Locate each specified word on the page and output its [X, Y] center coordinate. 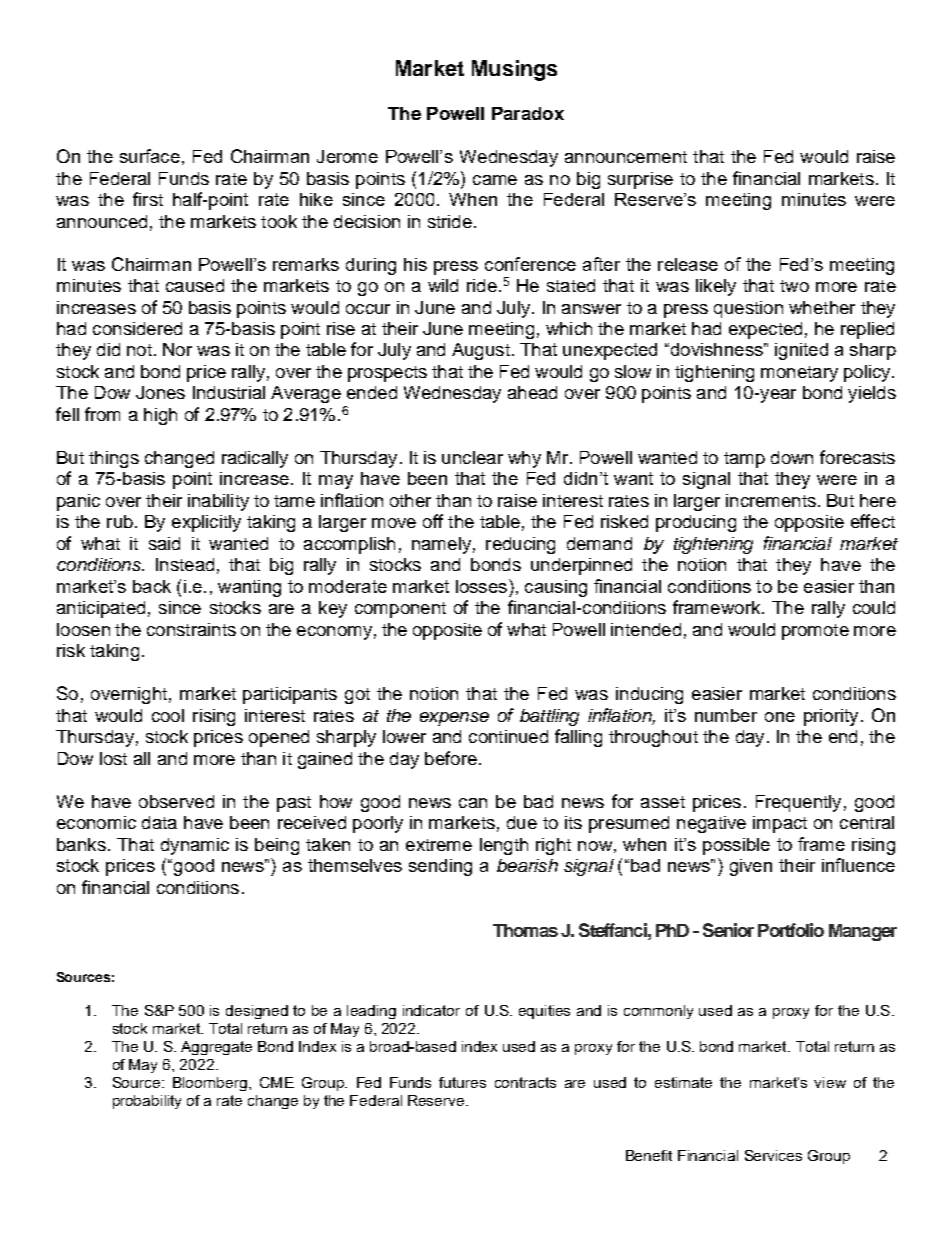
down [792, 457]
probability [147, 1102]
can [473, 803]
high [160, 416]
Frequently [798, 803]
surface [150, 156]
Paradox [528, 113]
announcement [626, 157]
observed [176, 801]
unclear [472, 457]
